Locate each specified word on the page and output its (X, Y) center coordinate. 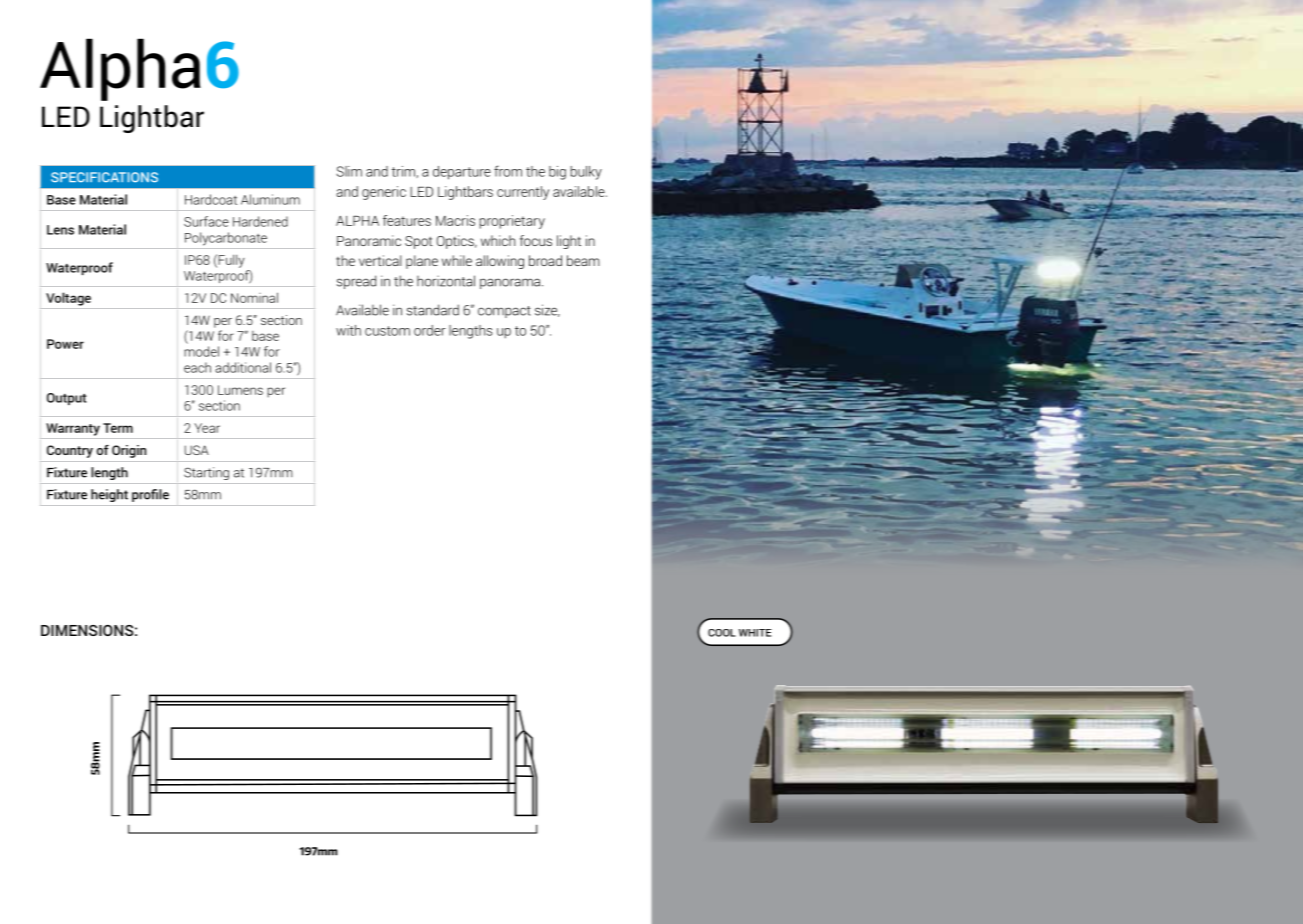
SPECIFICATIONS (104, 177)
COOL (722, 633)
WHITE (755, 633)
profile (150, 495)
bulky (586, 173)
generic (384, 193)
